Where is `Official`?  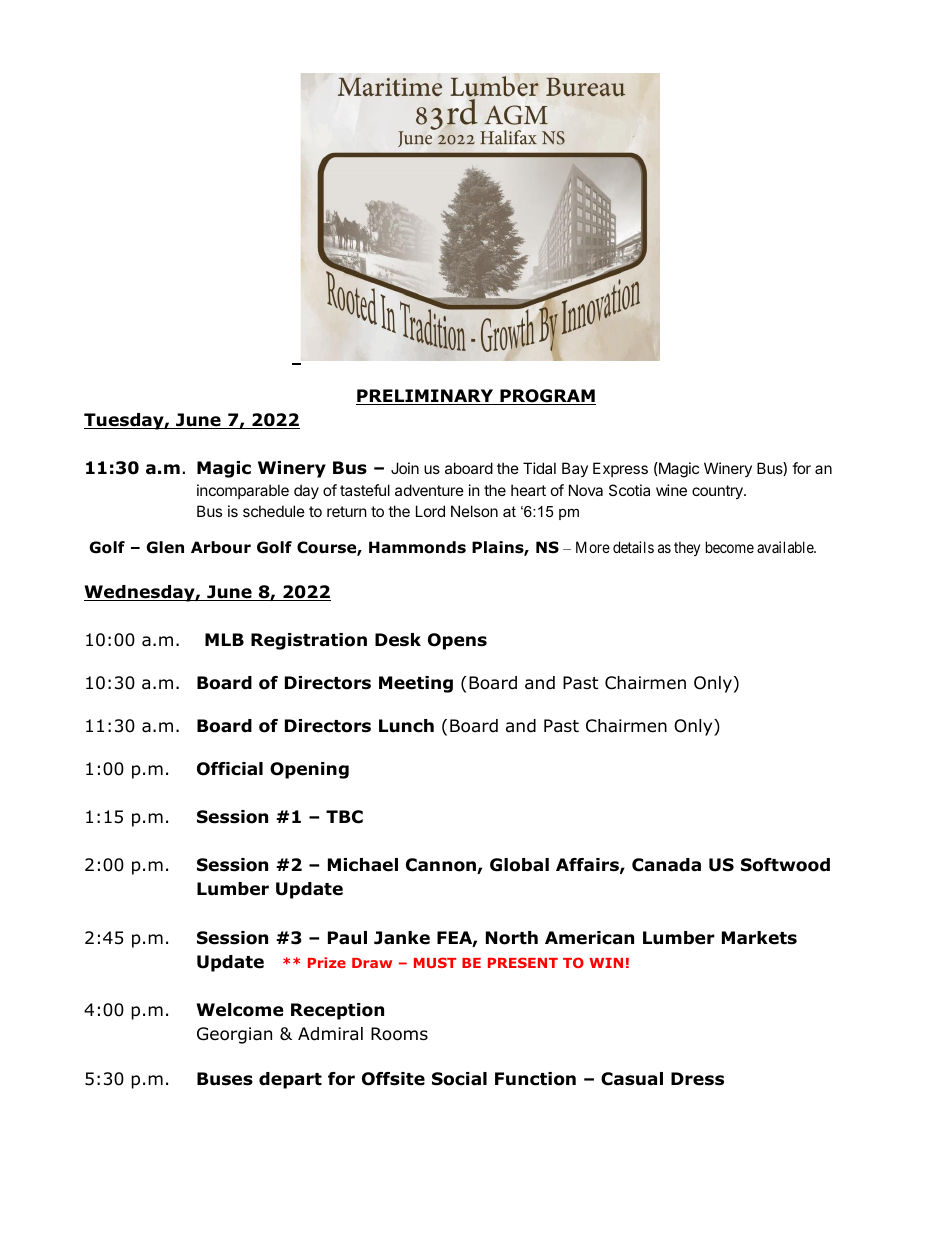 Official is located at coordinates (230, 769).
